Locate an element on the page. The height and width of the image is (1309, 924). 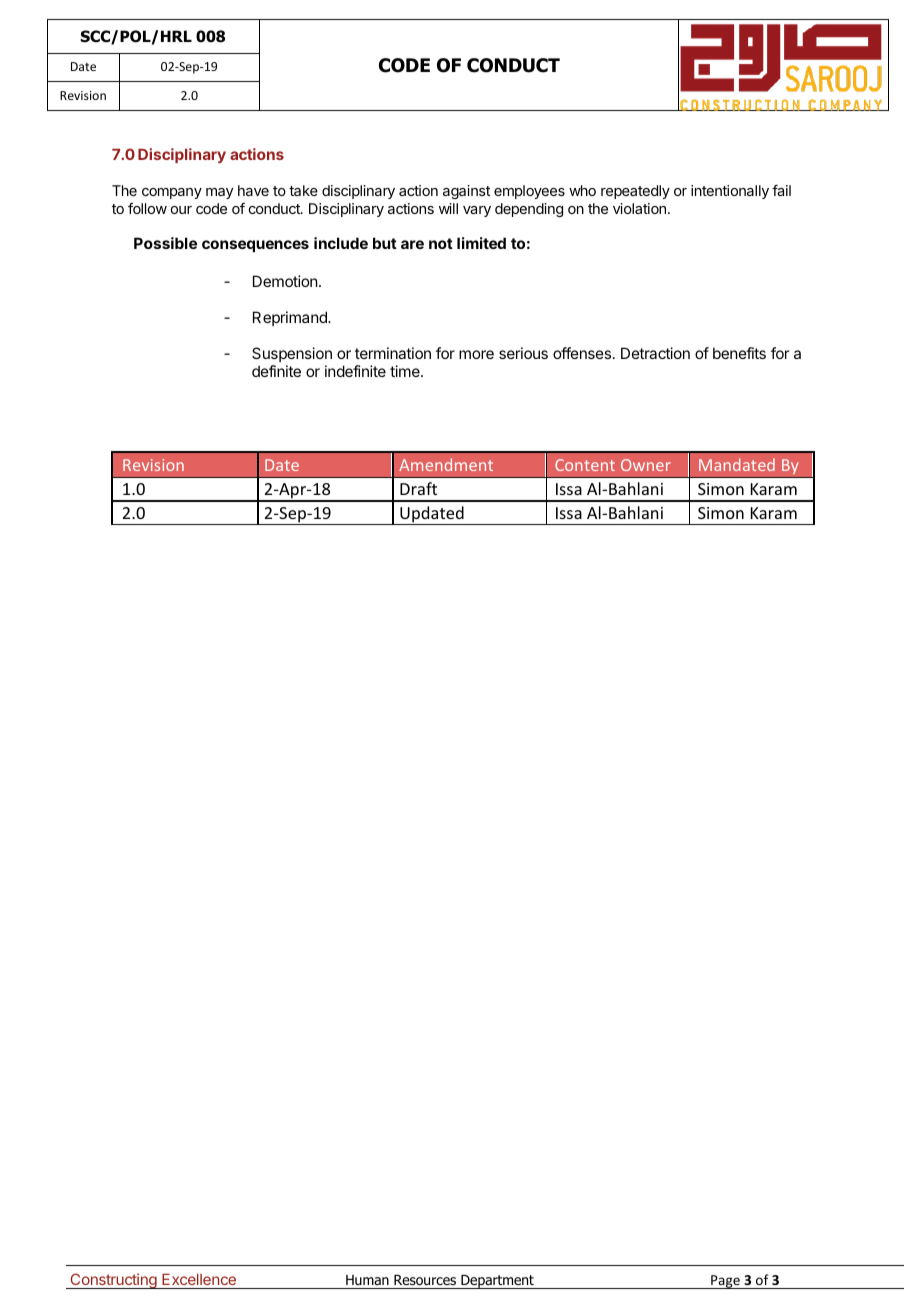
Resources is located at coordinates (425, 1282).
